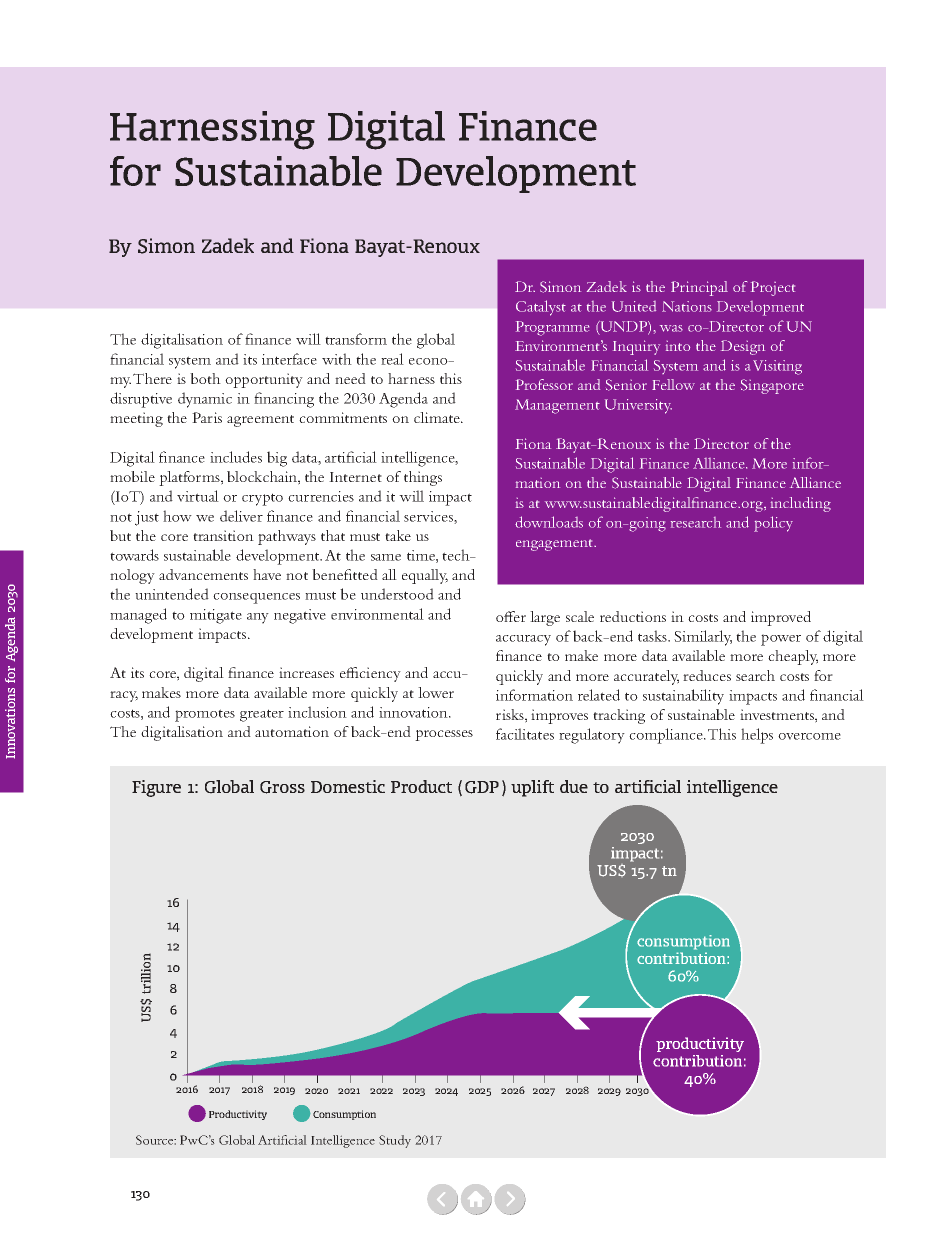 The width and height of the image is (952, 1233). What do you see at coordinates (205, 378) in the image?
I see `both` at bounding box center [205, 378].
